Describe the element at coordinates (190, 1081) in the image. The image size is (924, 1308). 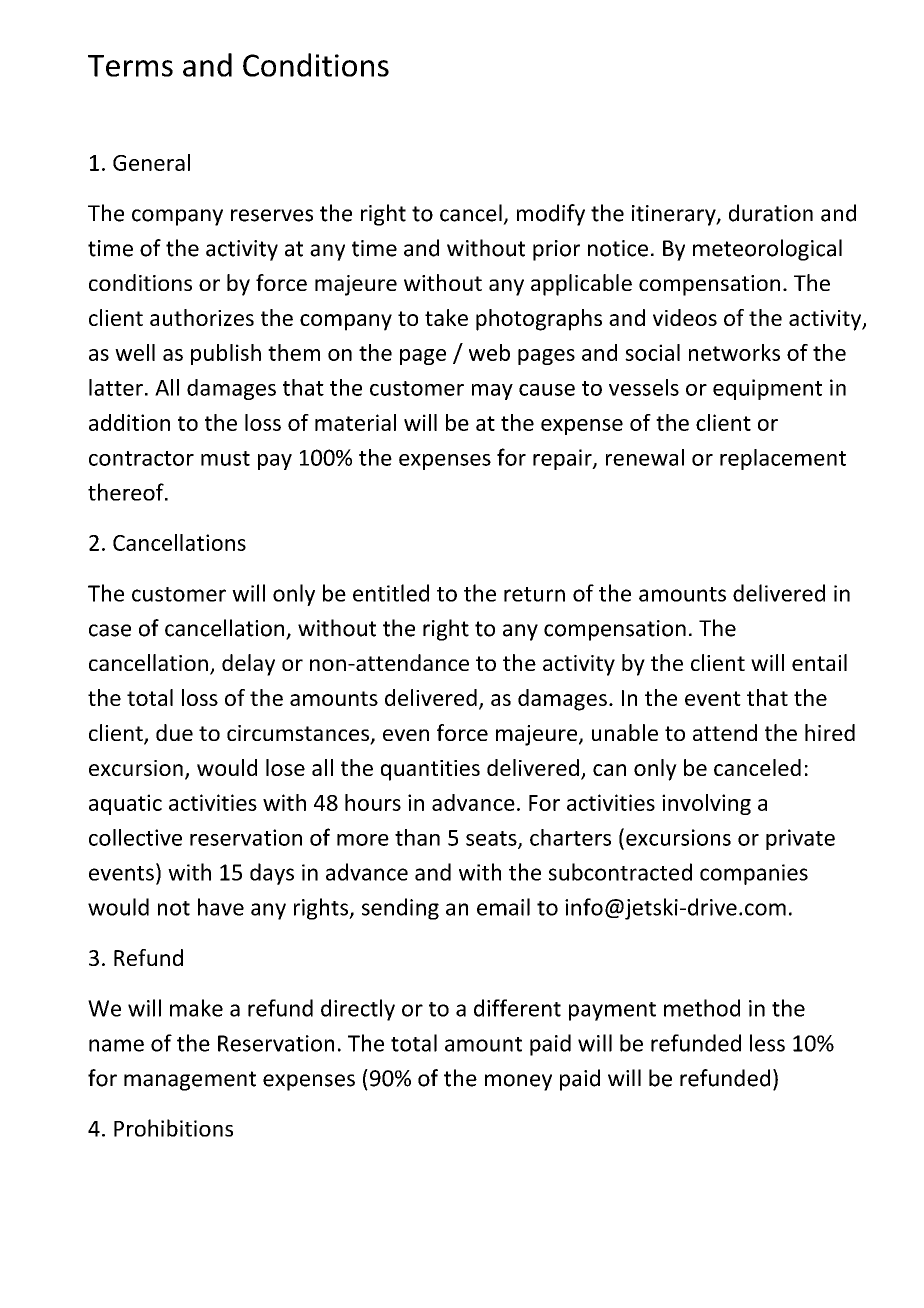
I see `management` at that location.
